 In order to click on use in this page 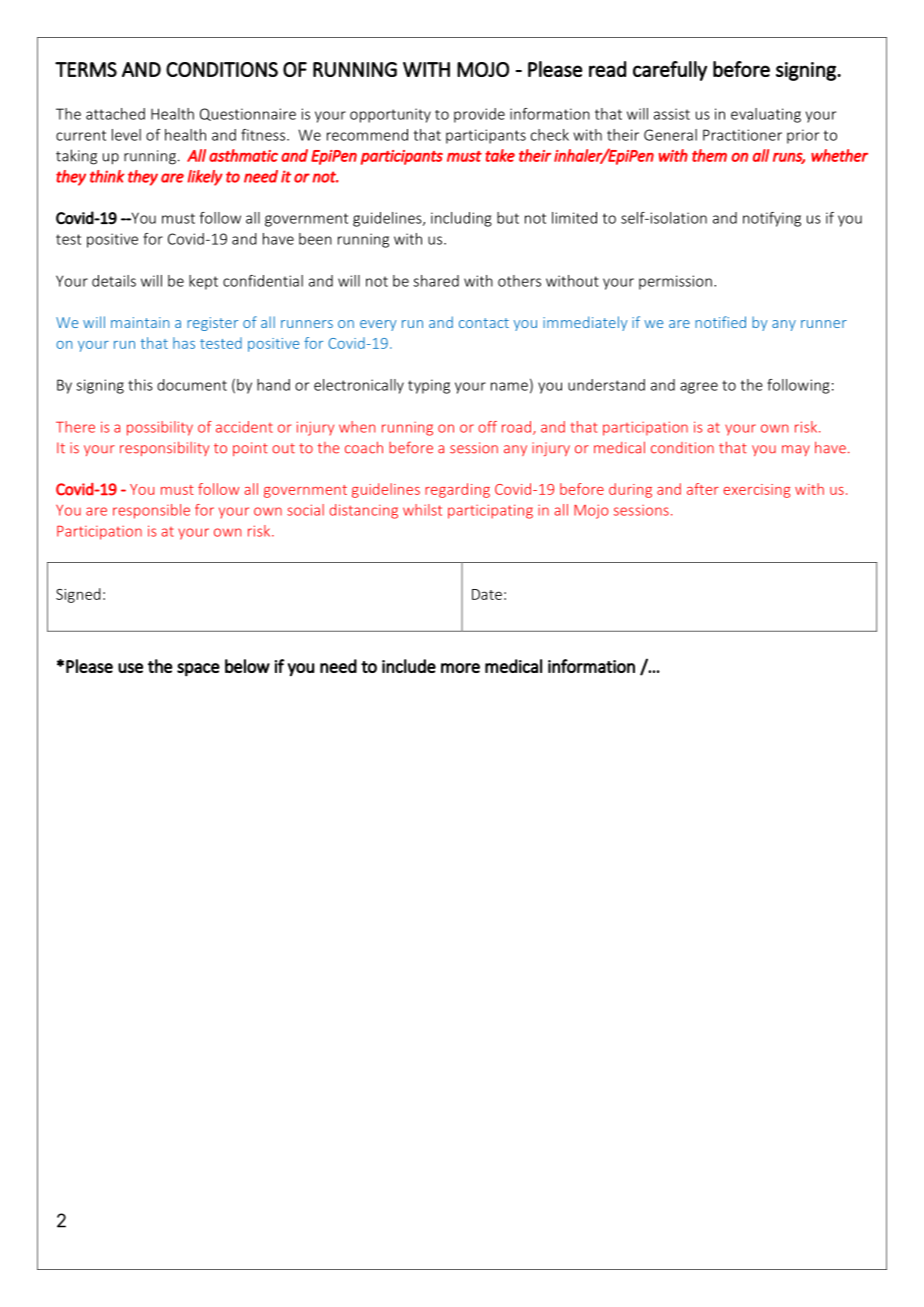, I will do `click(130, 668)`.
